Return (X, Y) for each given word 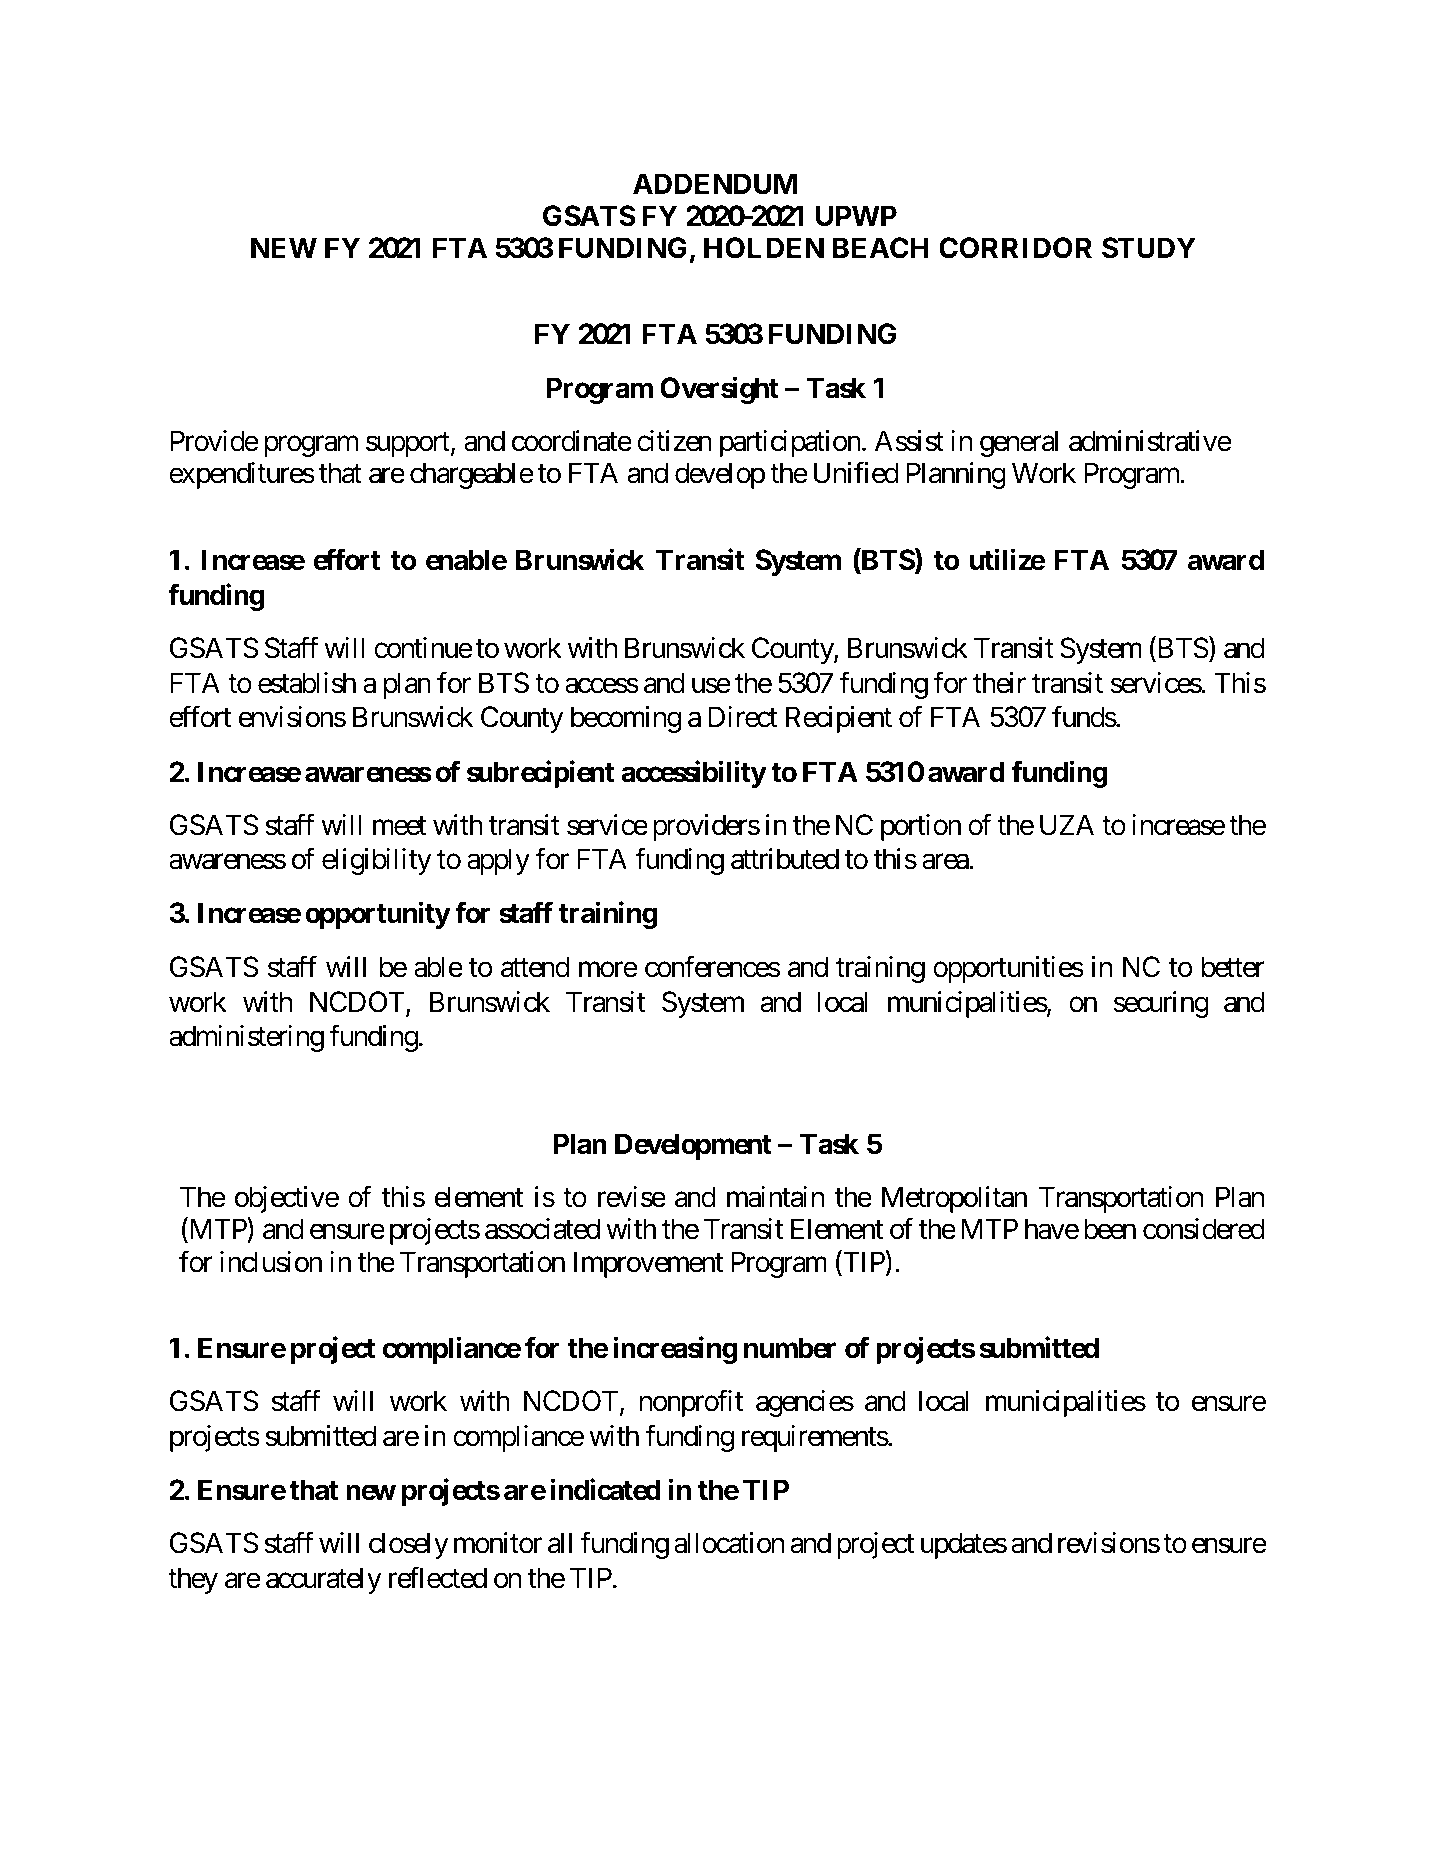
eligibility (377, 861)
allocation (729, 1543)
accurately (324, 1580)
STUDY (1149, 248)
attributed (785, 859)
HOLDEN (764, 248)
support (408, 445)
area (946, 862)
